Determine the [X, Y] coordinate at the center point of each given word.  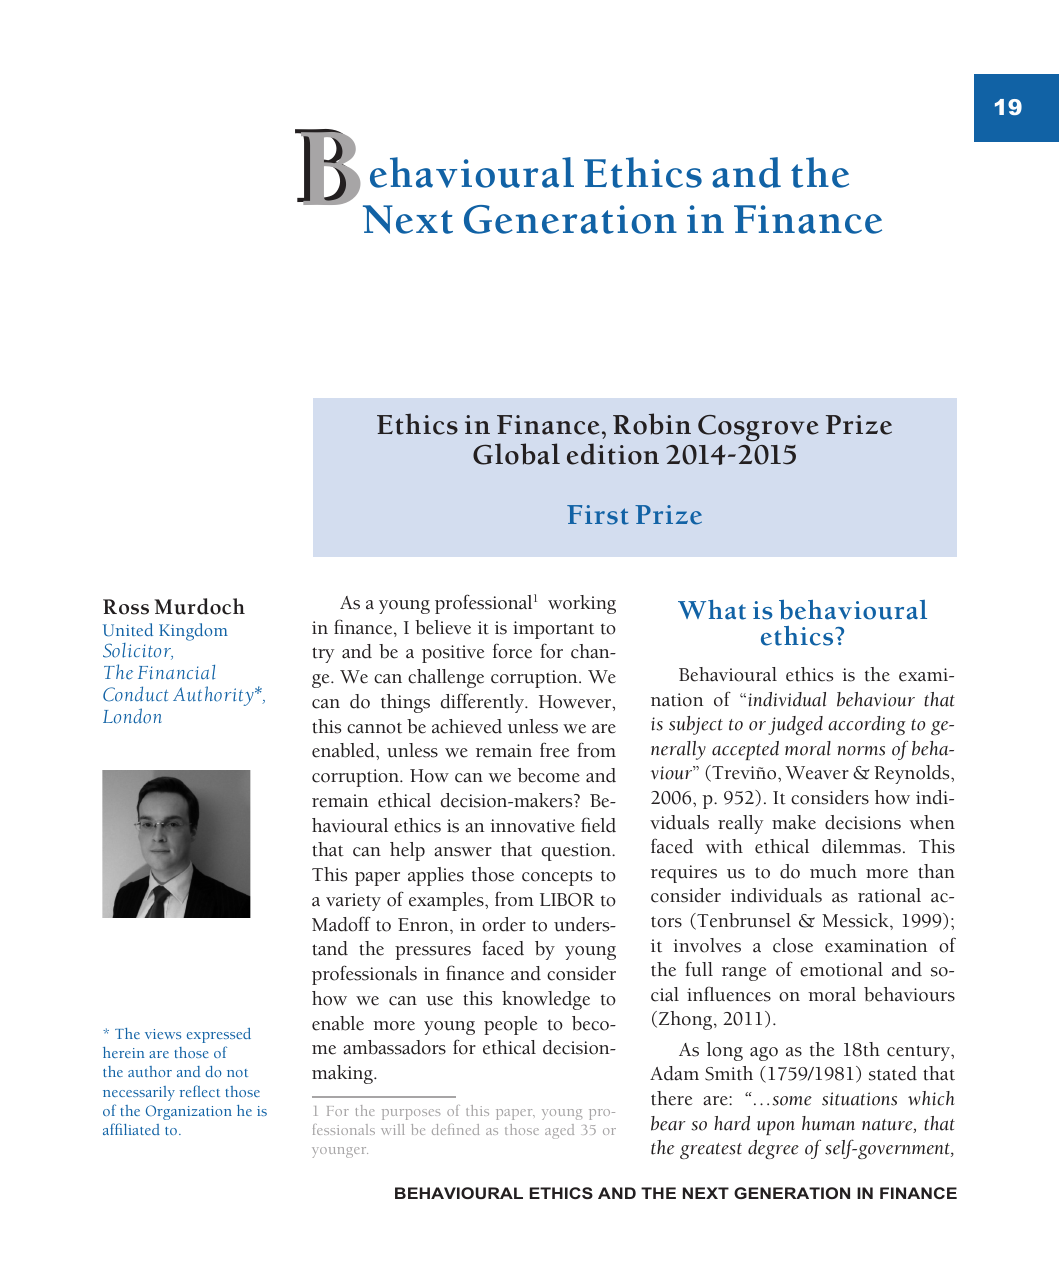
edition [613, 454]
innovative [532, 826]
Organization [189, 1112]
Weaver [817, 773]
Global [516, 454]
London [132, 716]
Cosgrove [758, 428]
